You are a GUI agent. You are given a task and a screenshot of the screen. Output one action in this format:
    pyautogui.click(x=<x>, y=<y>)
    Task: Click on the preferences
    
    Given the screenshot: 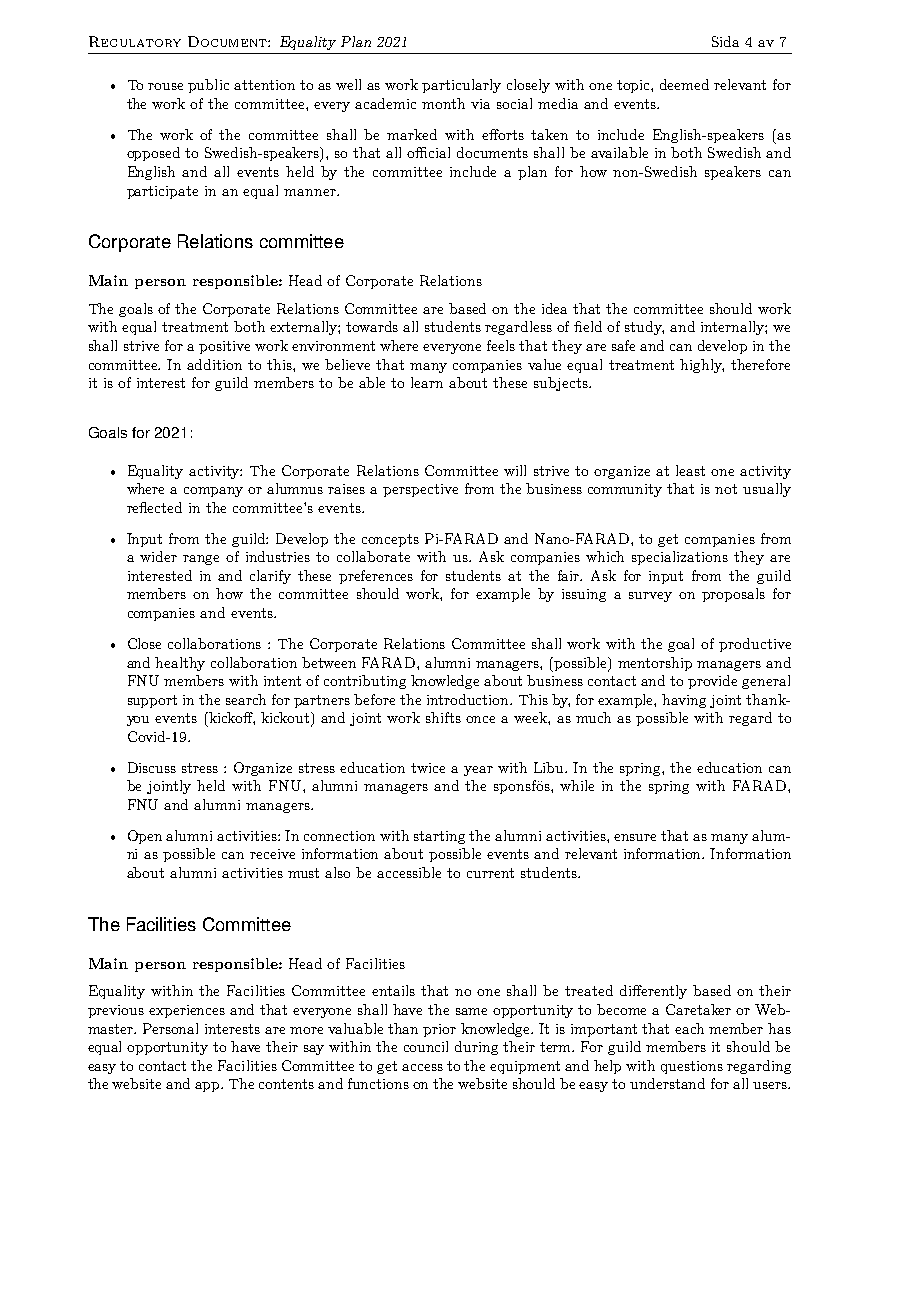 What is the action you would take?
    pyautogui.click(x=376, y=577)
